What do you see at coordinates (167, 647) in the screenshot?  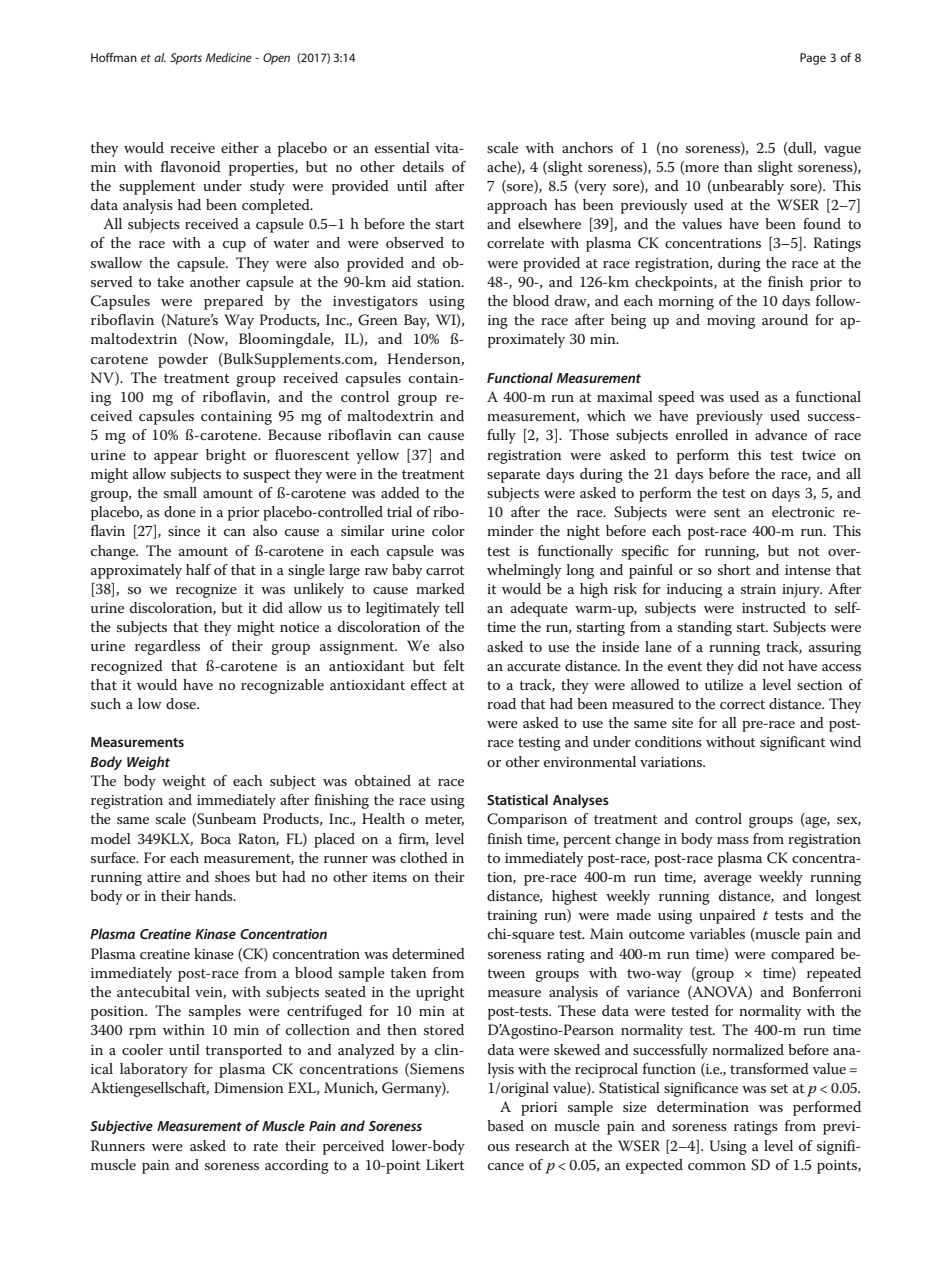 I see `regardless` at bounding box center [167, 647].
